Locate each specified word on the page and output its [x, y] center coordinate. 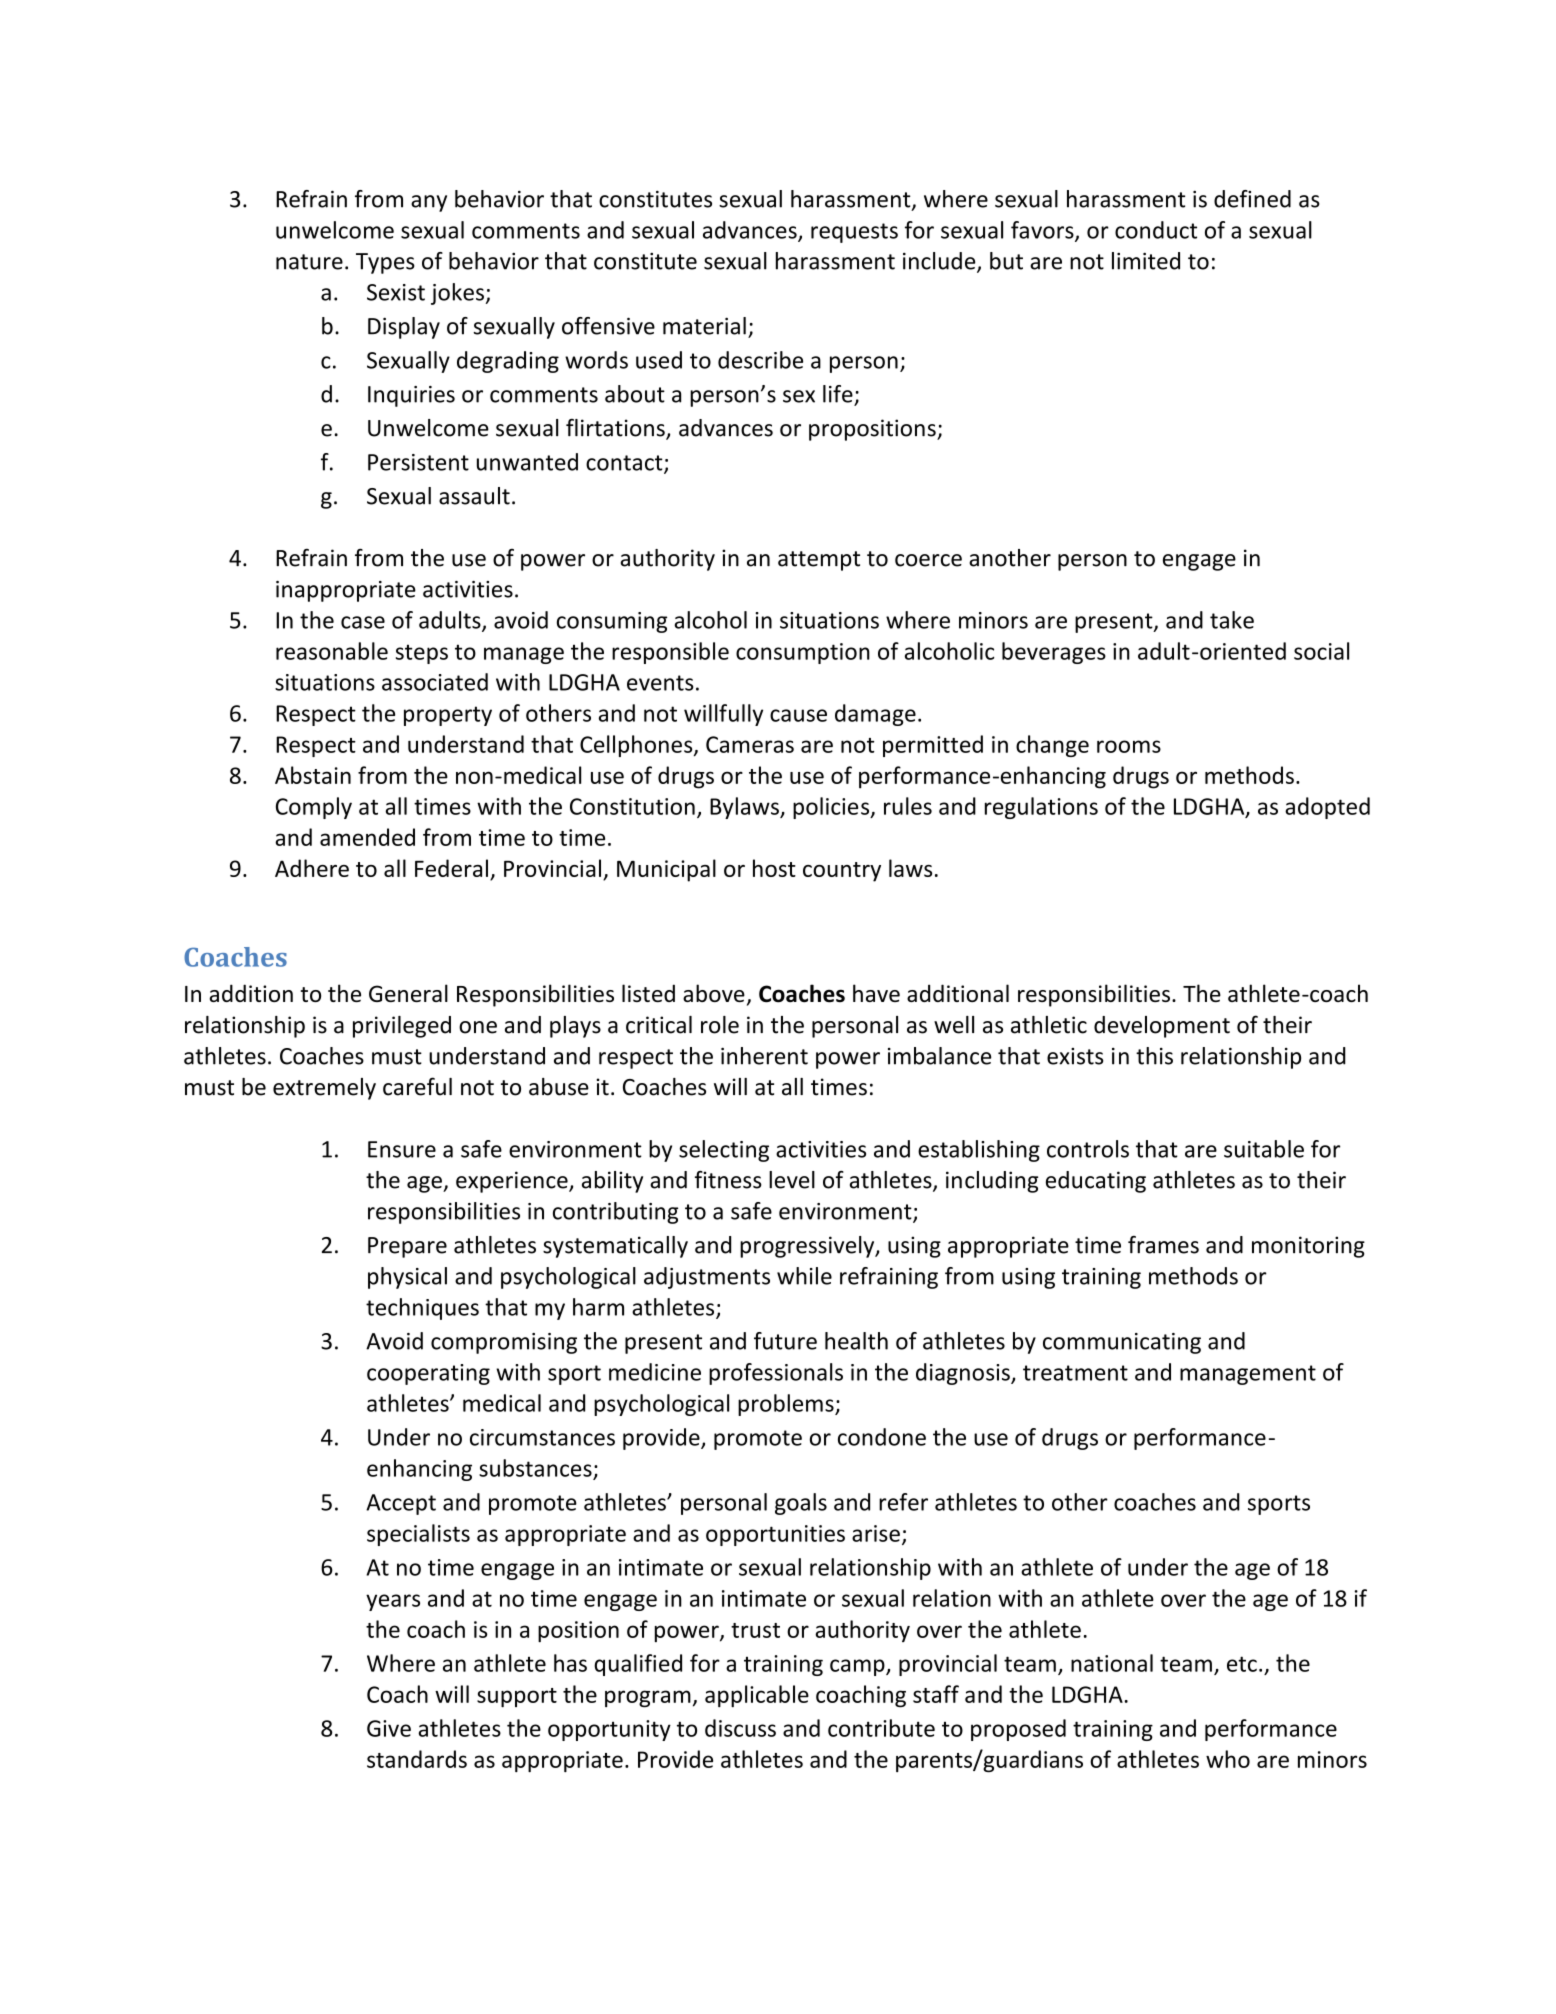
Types [385, 263]
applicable [757, 1696]
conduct [1156, 230]
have [876, 993]
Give [389, 1728]
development [1162, 1027]
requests [854, 233]
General [408, 993]
